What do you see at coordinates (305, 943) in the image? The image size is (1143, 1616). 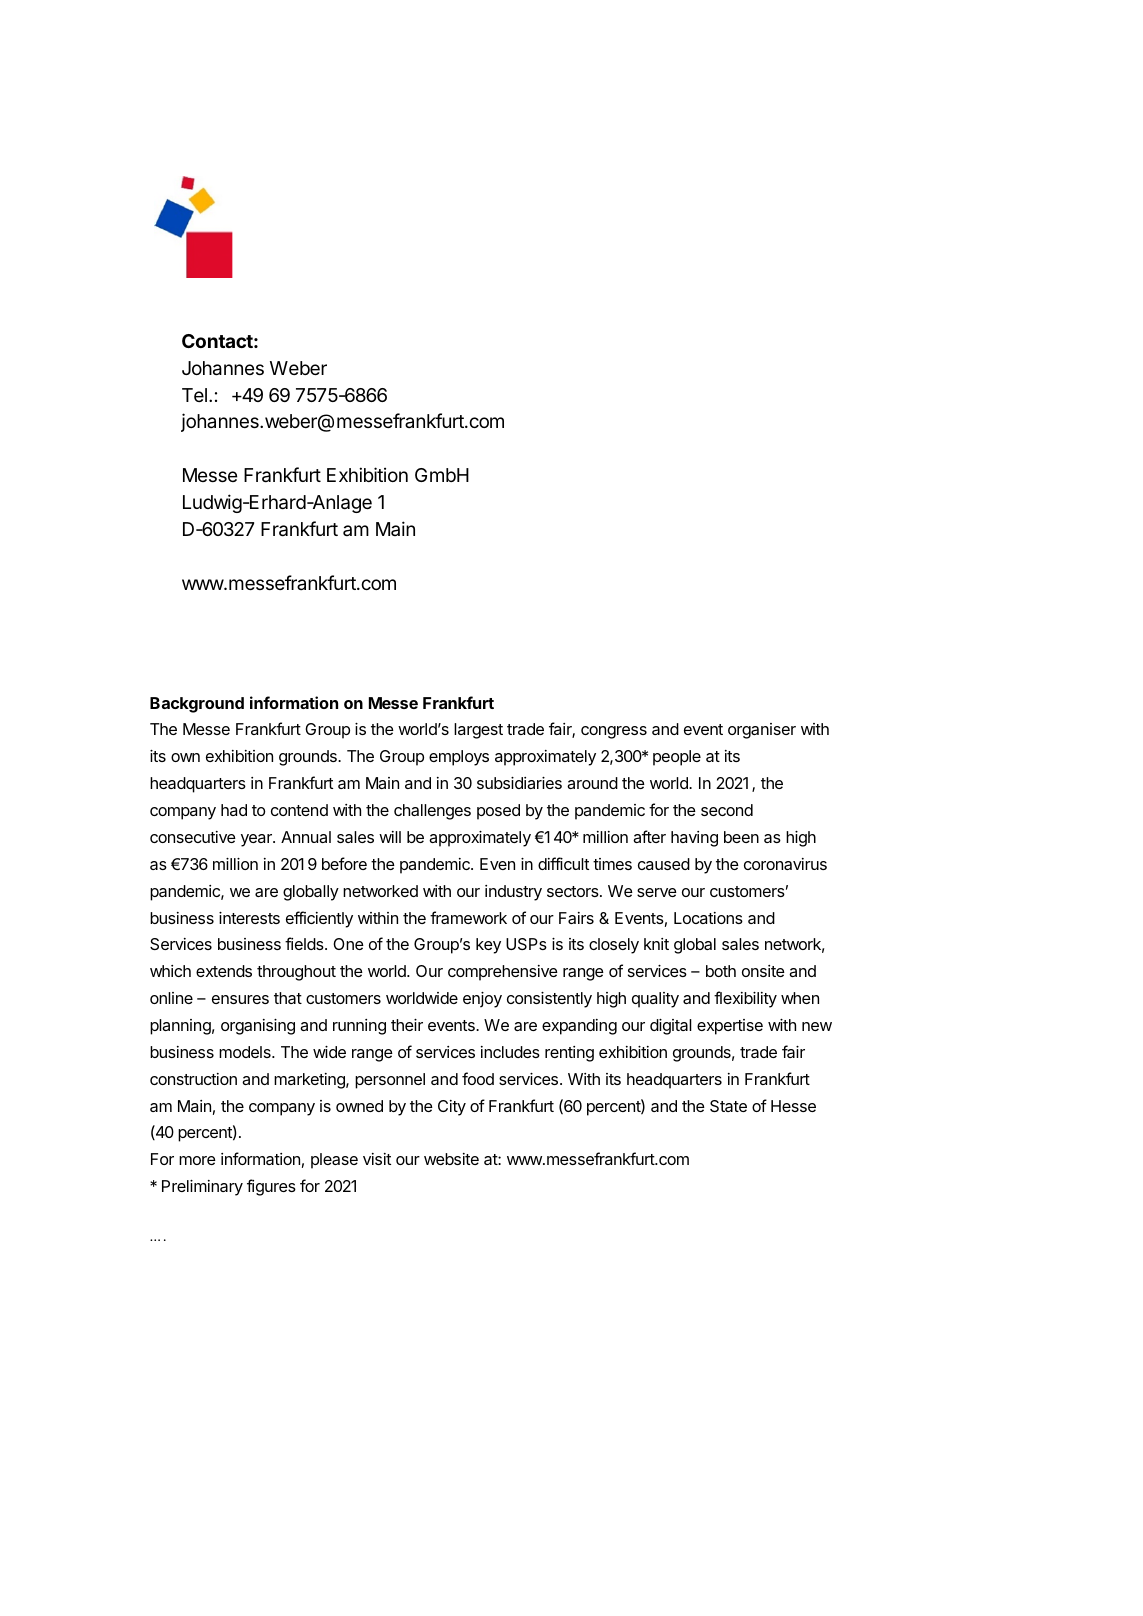 I see `fields` at bounding box center [305, 943].
